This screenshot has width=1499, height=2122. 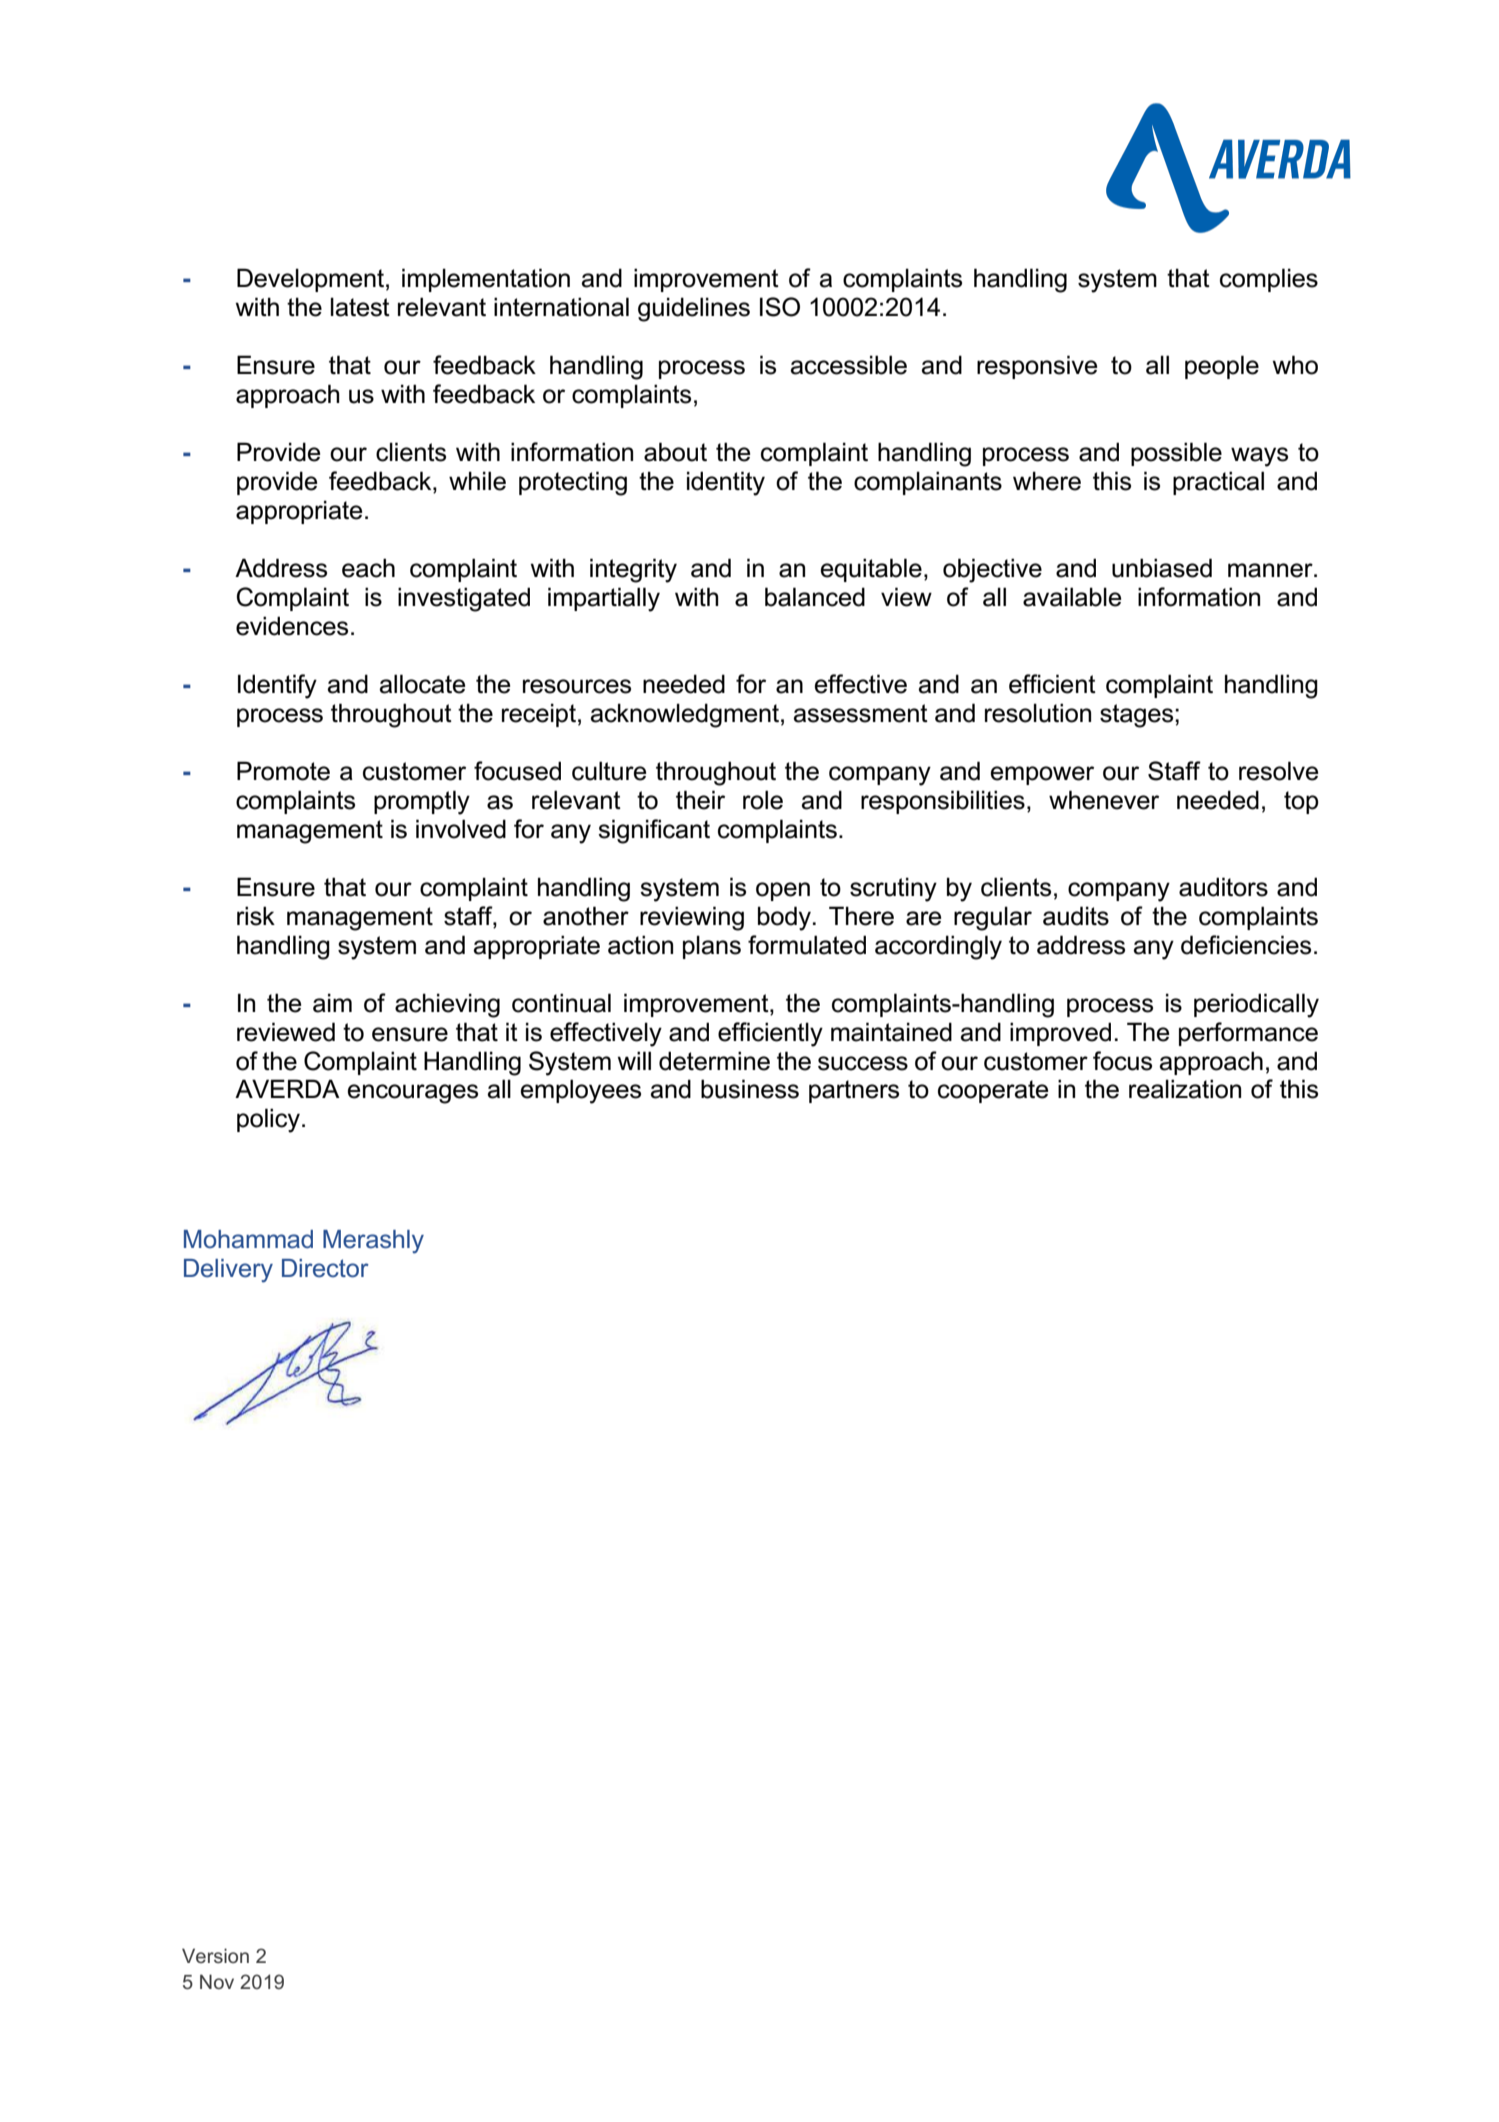 What do you see at coordinates (360, 307) in the screenshot?
I see `latest` at bounding box center [360, 307].
